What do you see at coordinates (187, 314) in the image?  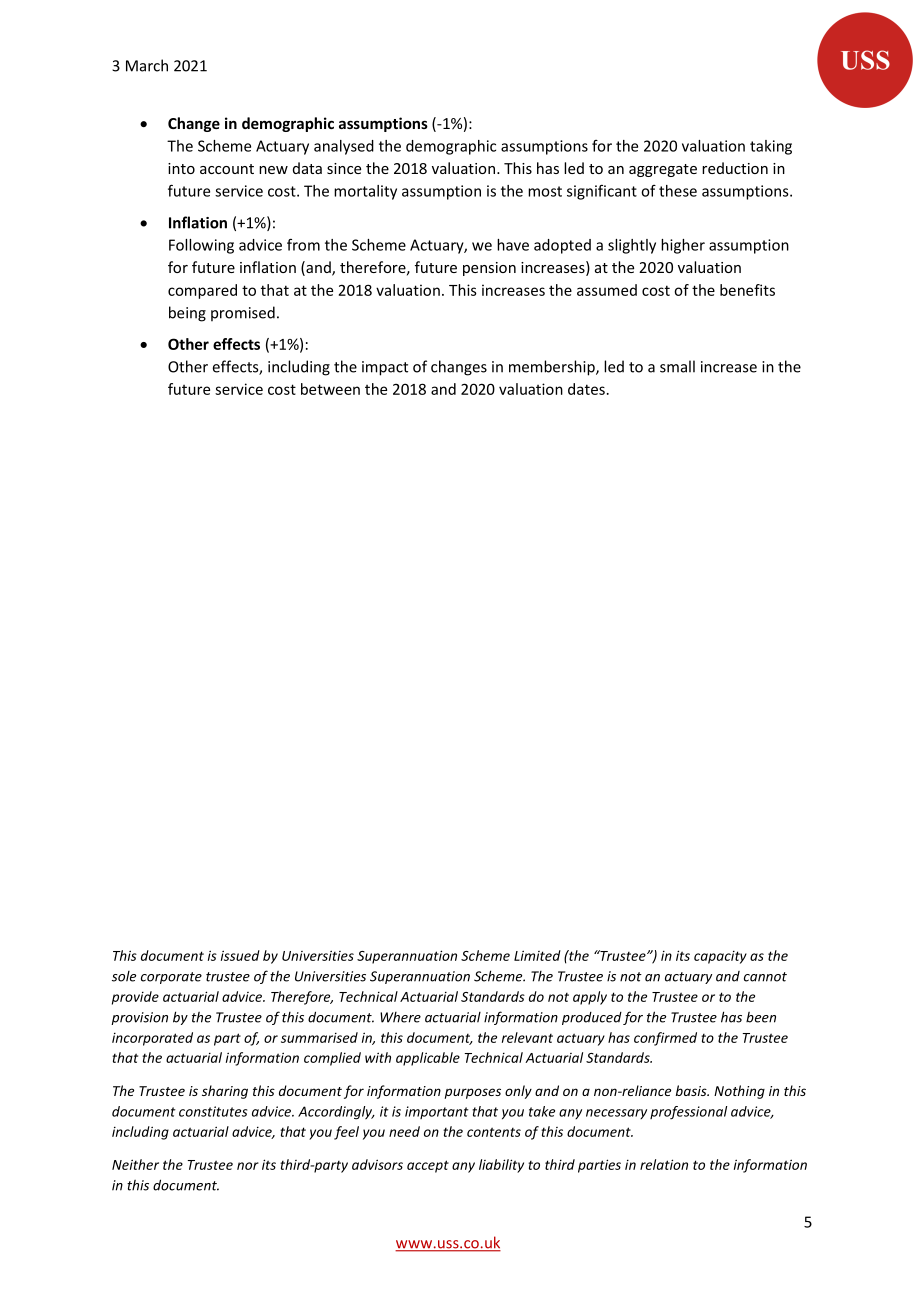 I see `being` at bounding box center [187, 314].
